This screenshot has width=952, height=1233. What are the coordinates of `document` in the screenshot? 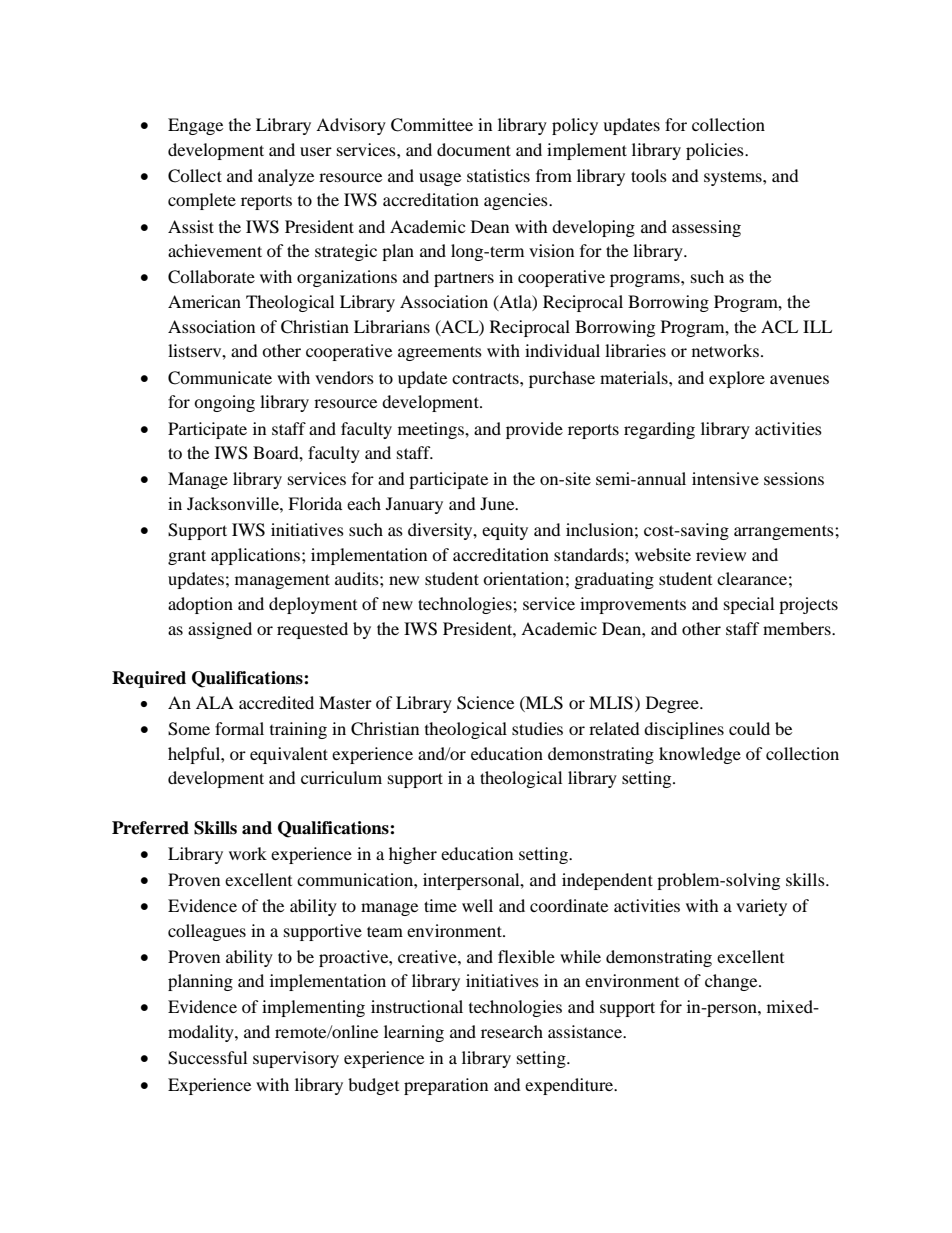 It's located at (474, 149).
